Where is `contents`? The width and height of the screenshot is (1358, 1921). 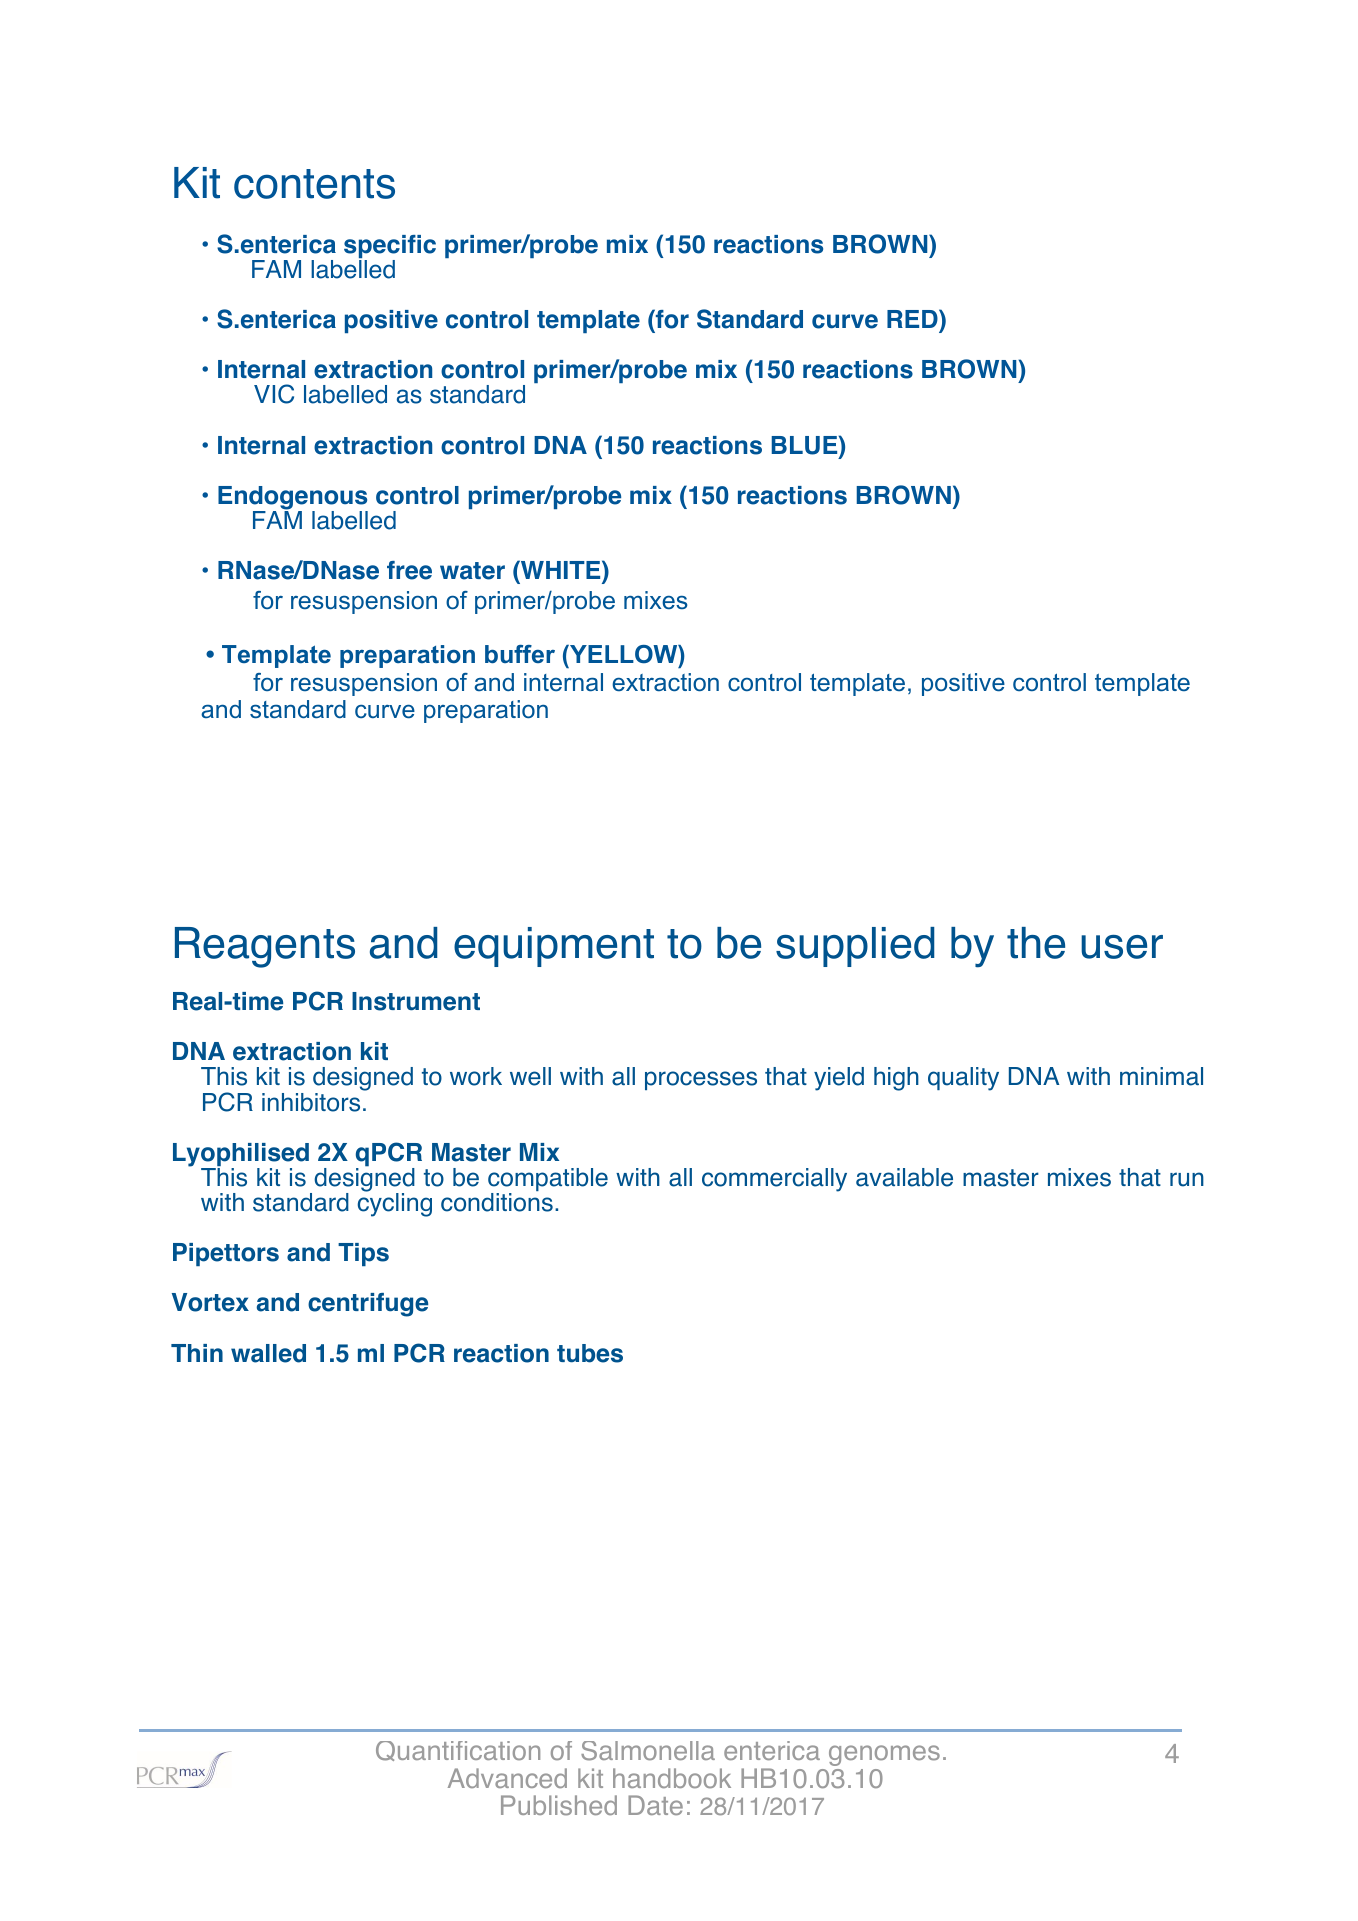 contents is located at coordinates (314, 184).
